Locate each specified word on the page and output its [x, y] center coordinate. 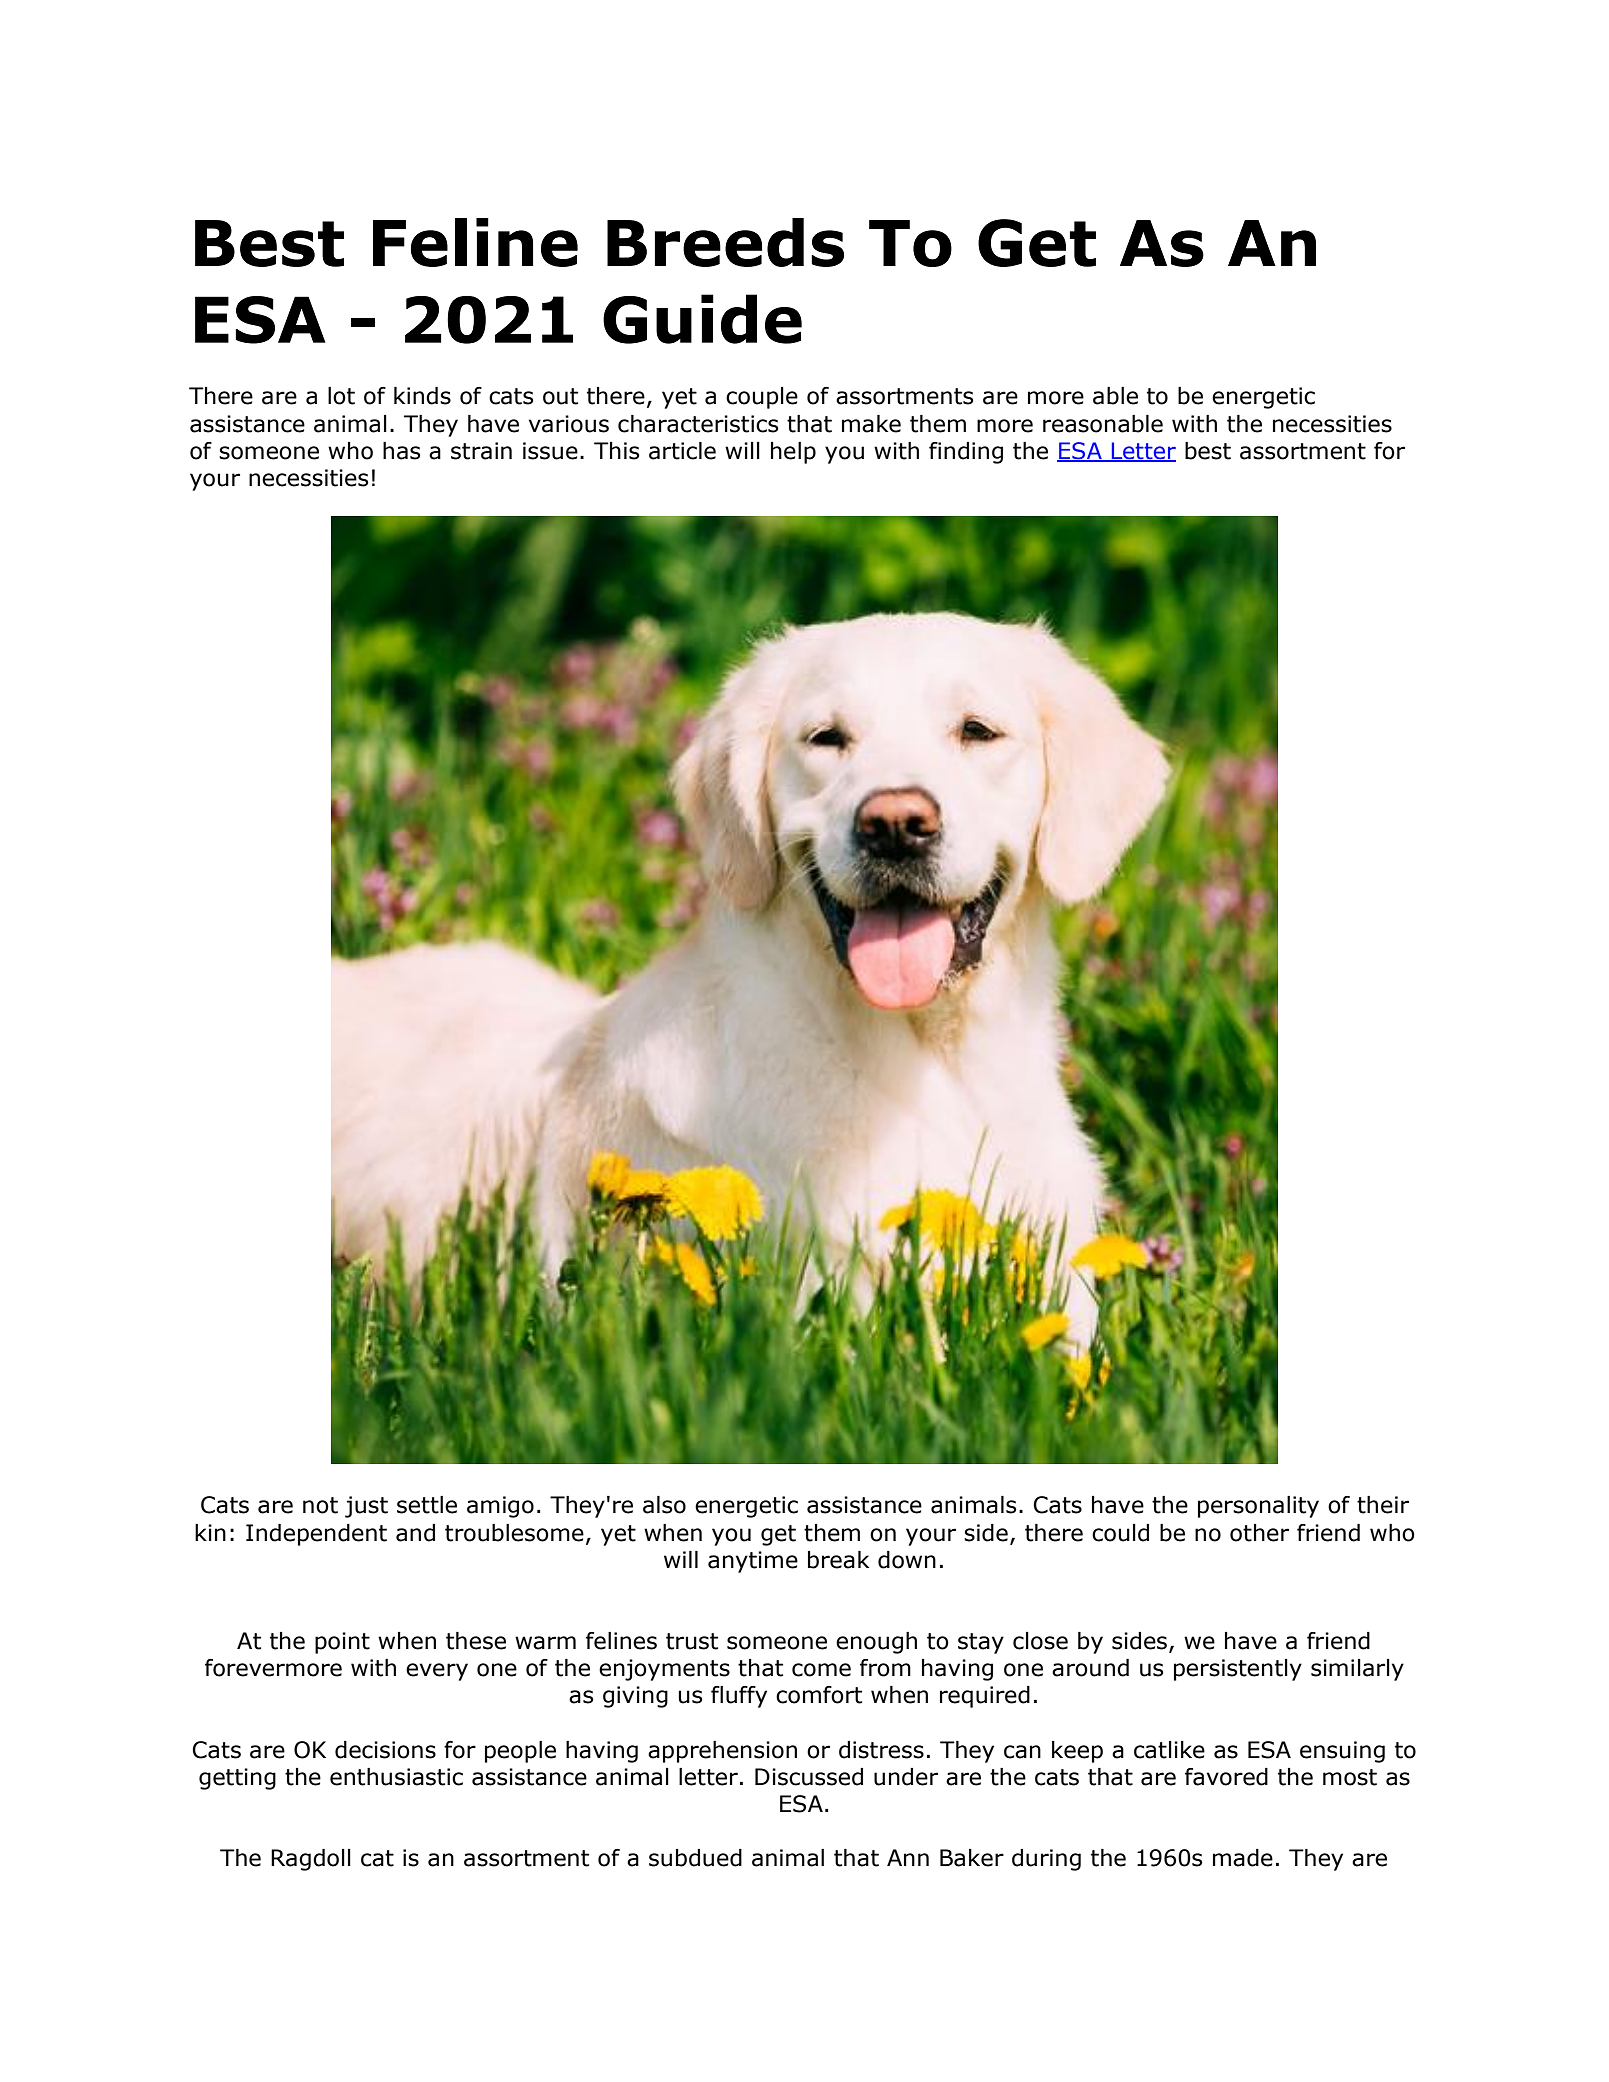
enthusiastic [396, 1777]
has [401, 451]
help [793, 453]
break [838, 1560]
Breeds [725, 242]
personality [1258, 1507]
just [366, 1507]
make [871, 424]
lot [341, 396]
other [1259, 1533]
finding [966, 453]
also [664, 1505]
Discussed [809, 1777]
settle [427, 1505]
